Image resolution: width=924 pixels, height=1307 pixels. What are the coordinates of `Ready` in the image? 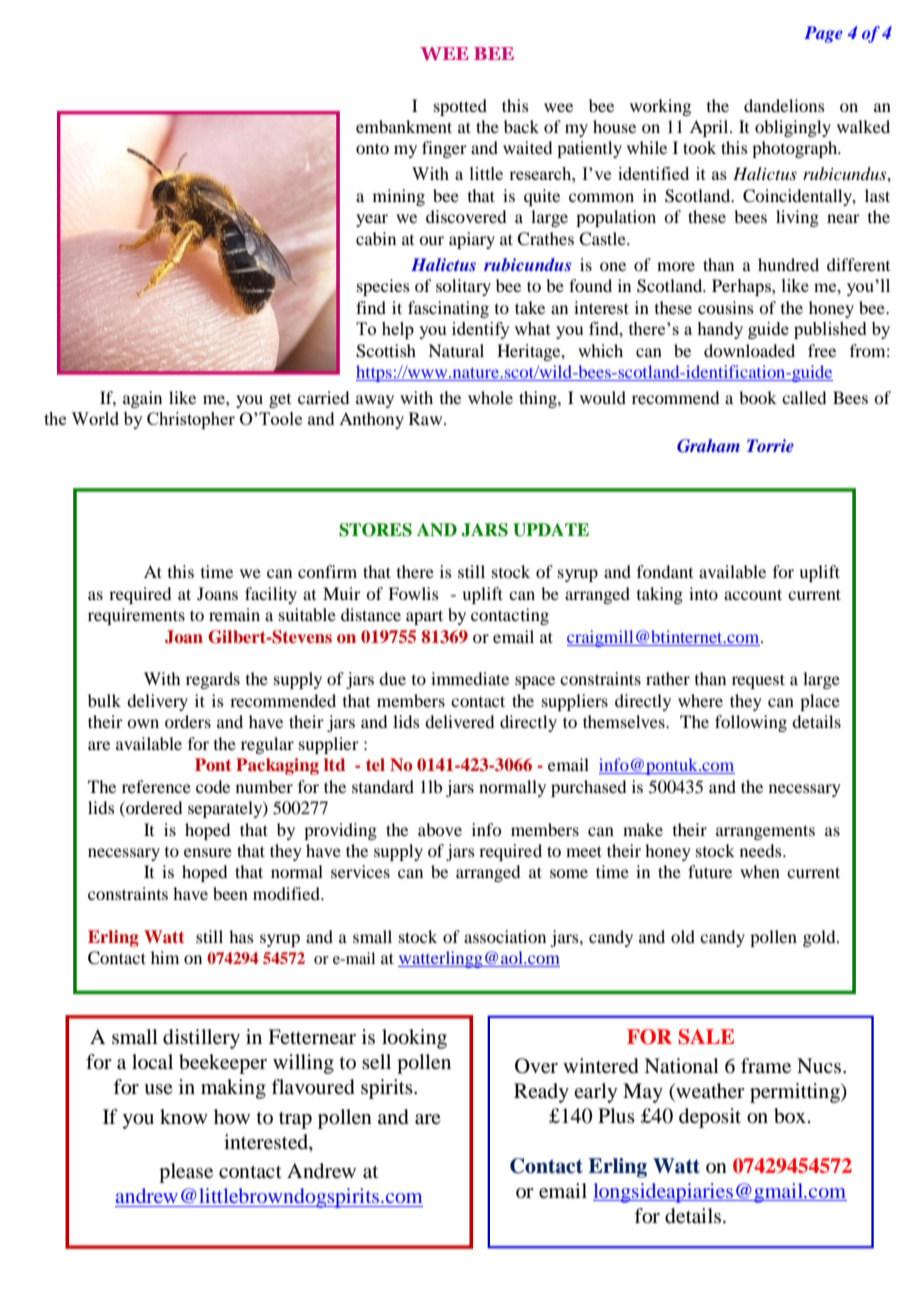 It's located at (541, 1093).
